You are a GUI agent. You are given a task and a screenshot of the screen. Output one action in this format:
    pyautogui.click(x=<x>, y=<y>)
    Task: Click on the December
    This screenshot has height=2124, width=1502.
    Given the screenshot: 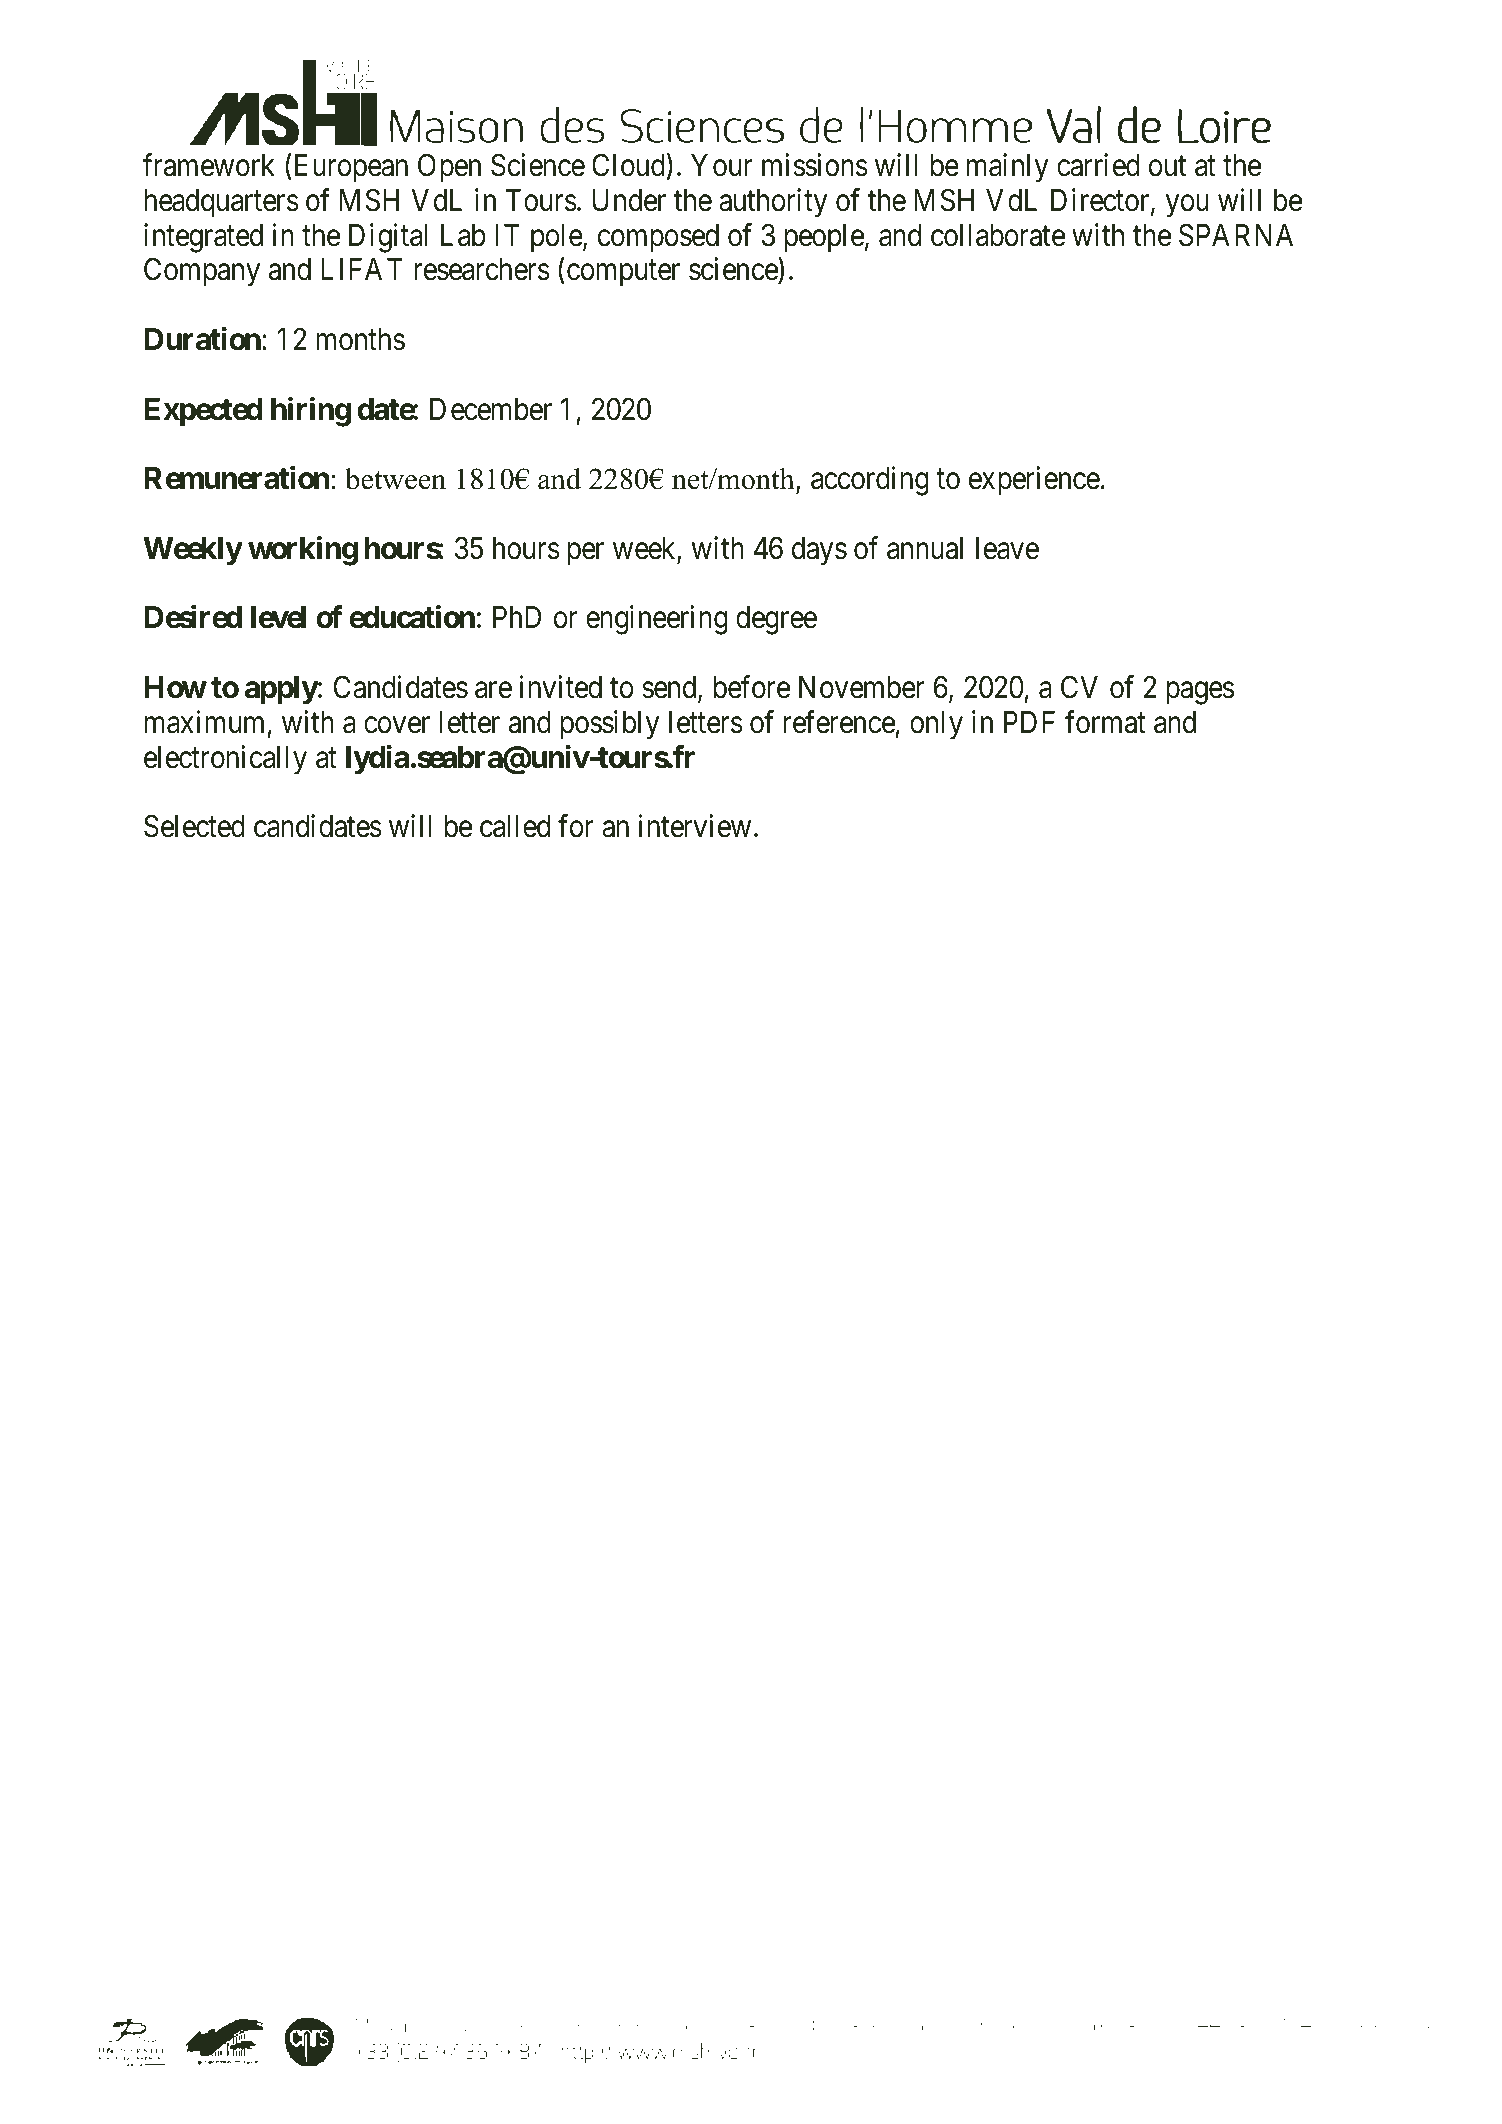 What is the action you would take?
    pyautogui.click(x=491, y=409)
